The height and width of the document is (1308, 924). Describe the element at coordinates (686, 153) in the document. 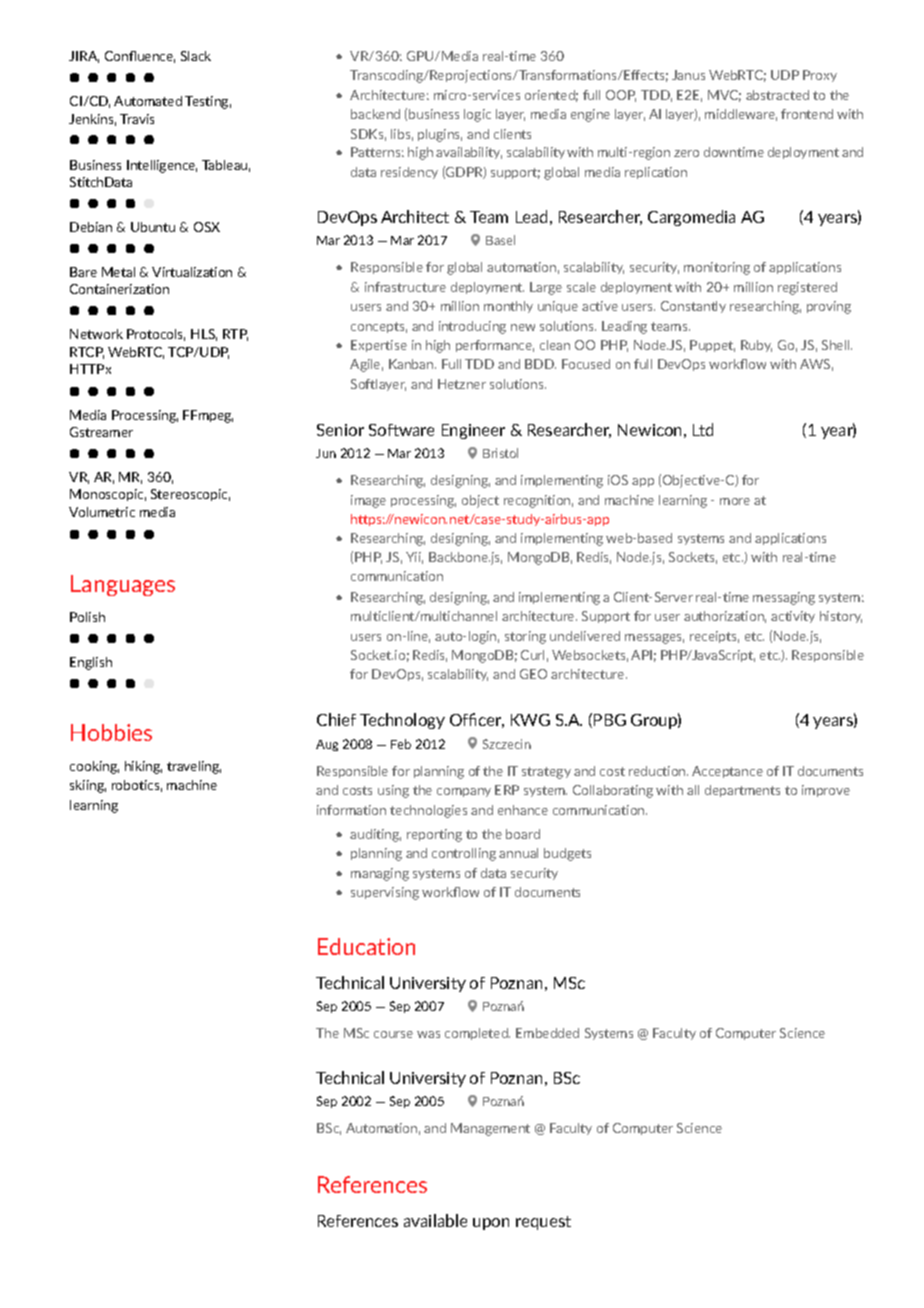

I see `zero` at that location.
